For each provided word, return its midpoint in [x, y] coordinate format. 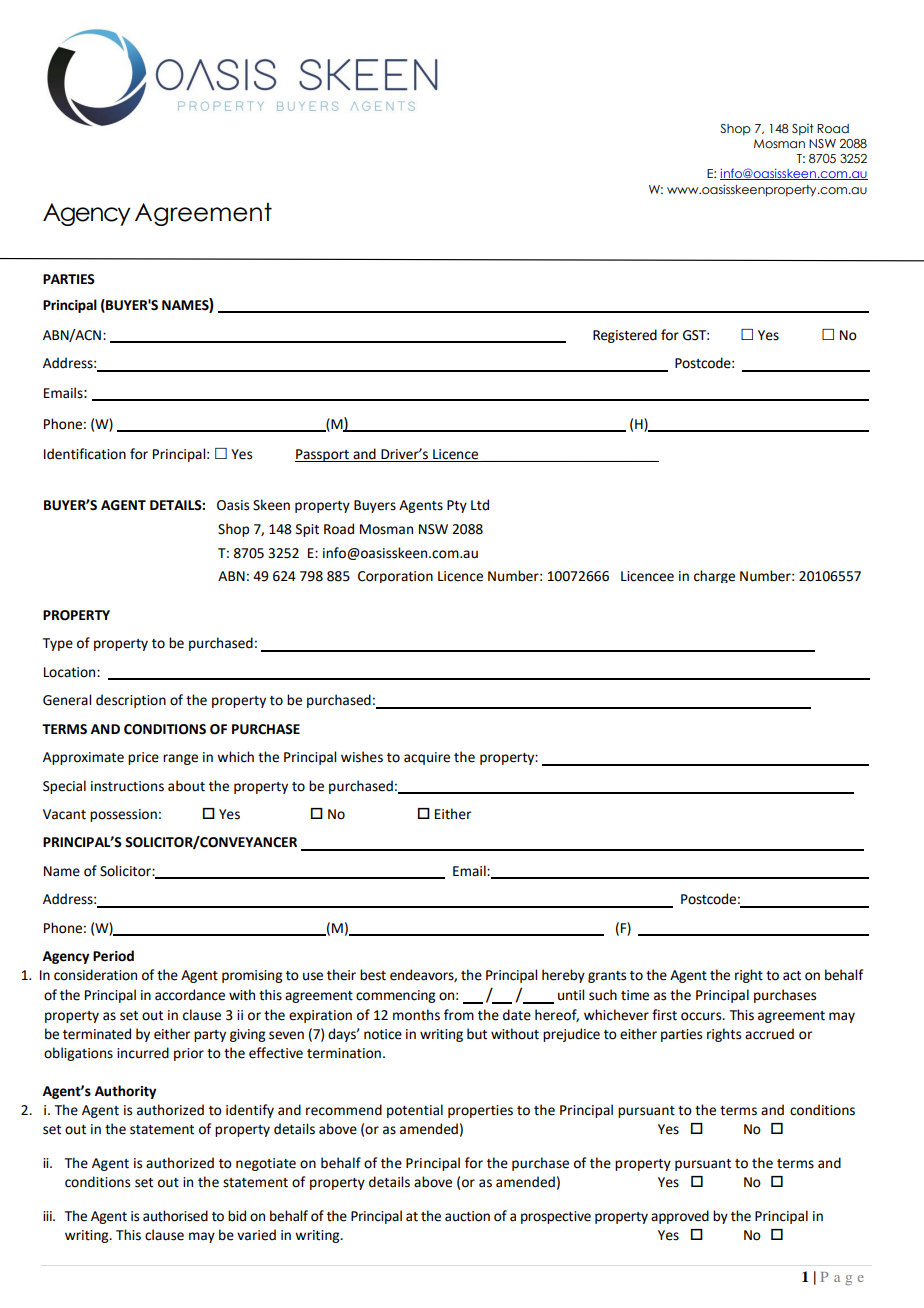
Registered [625, 336]
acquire [427, 758]
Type [58, 644]
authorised [175, 1216]
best [373, 975]
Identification [85, 454]
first [664, 1015]
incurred [143, 1053]
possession [123, 815]
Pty [457, 506]
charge [714, 576]
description [131, 701]
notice [383, 1034]
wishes [362, 757]
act [792, 976]
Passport [323, 455]
